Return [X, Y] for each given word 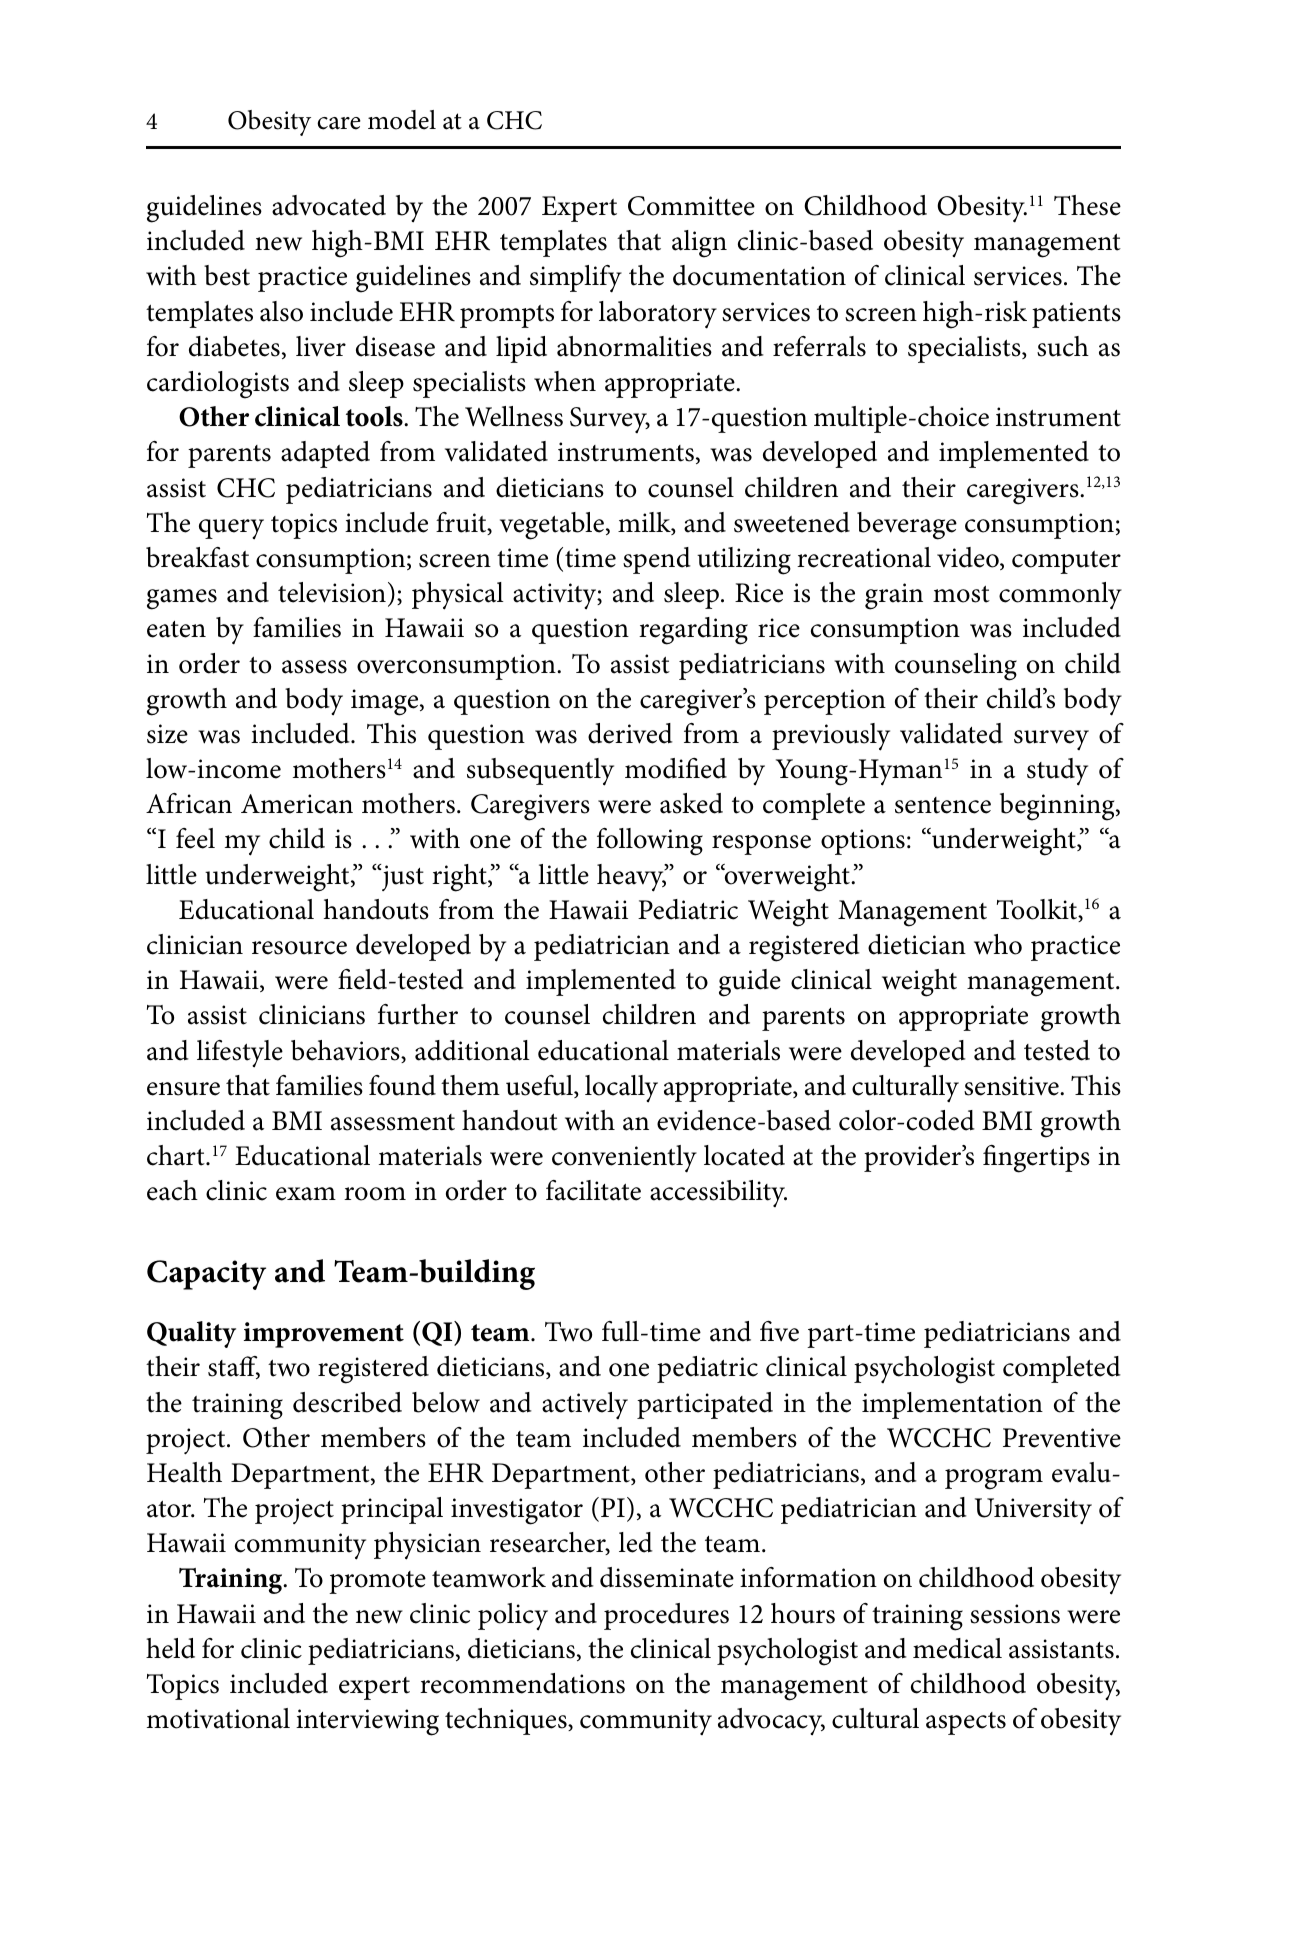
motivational [218, 1718]
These [1087, 205]
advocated [329, 205]
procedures [666, 1616]
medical [957, 1648]
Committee [691, 206]
